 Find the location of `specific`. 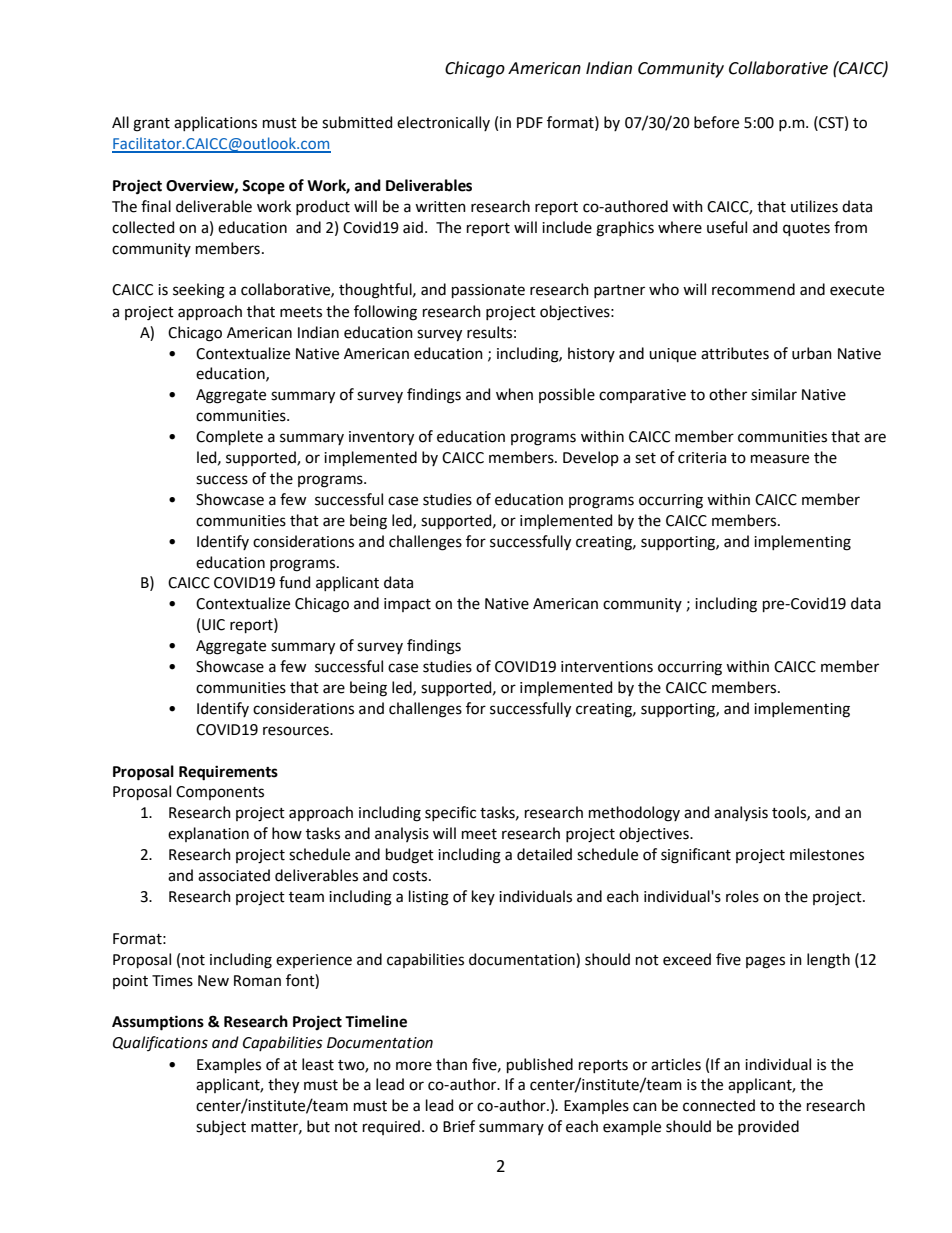

specific is located at coordinates (450, 813).
